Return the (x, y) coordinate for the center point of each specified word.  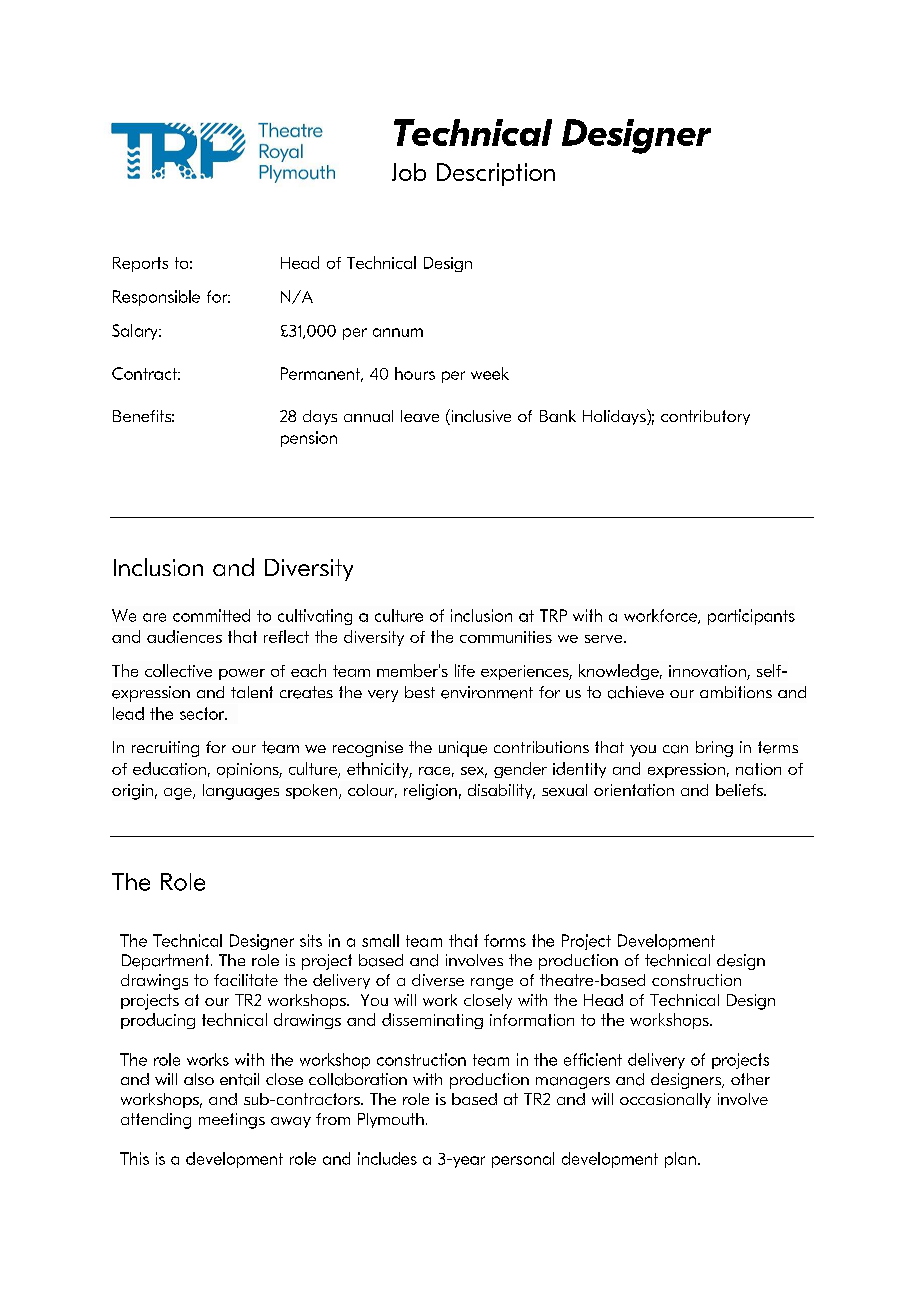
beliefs (740, 790)
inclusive (480, 417)
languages (241, 792)
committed (211, 615)
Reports (140, 264)
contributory (705, 417)
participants (751, 617)
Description (496, 174)
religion (430, 792)
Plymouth (391, 1120)
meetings (232, 1121)
